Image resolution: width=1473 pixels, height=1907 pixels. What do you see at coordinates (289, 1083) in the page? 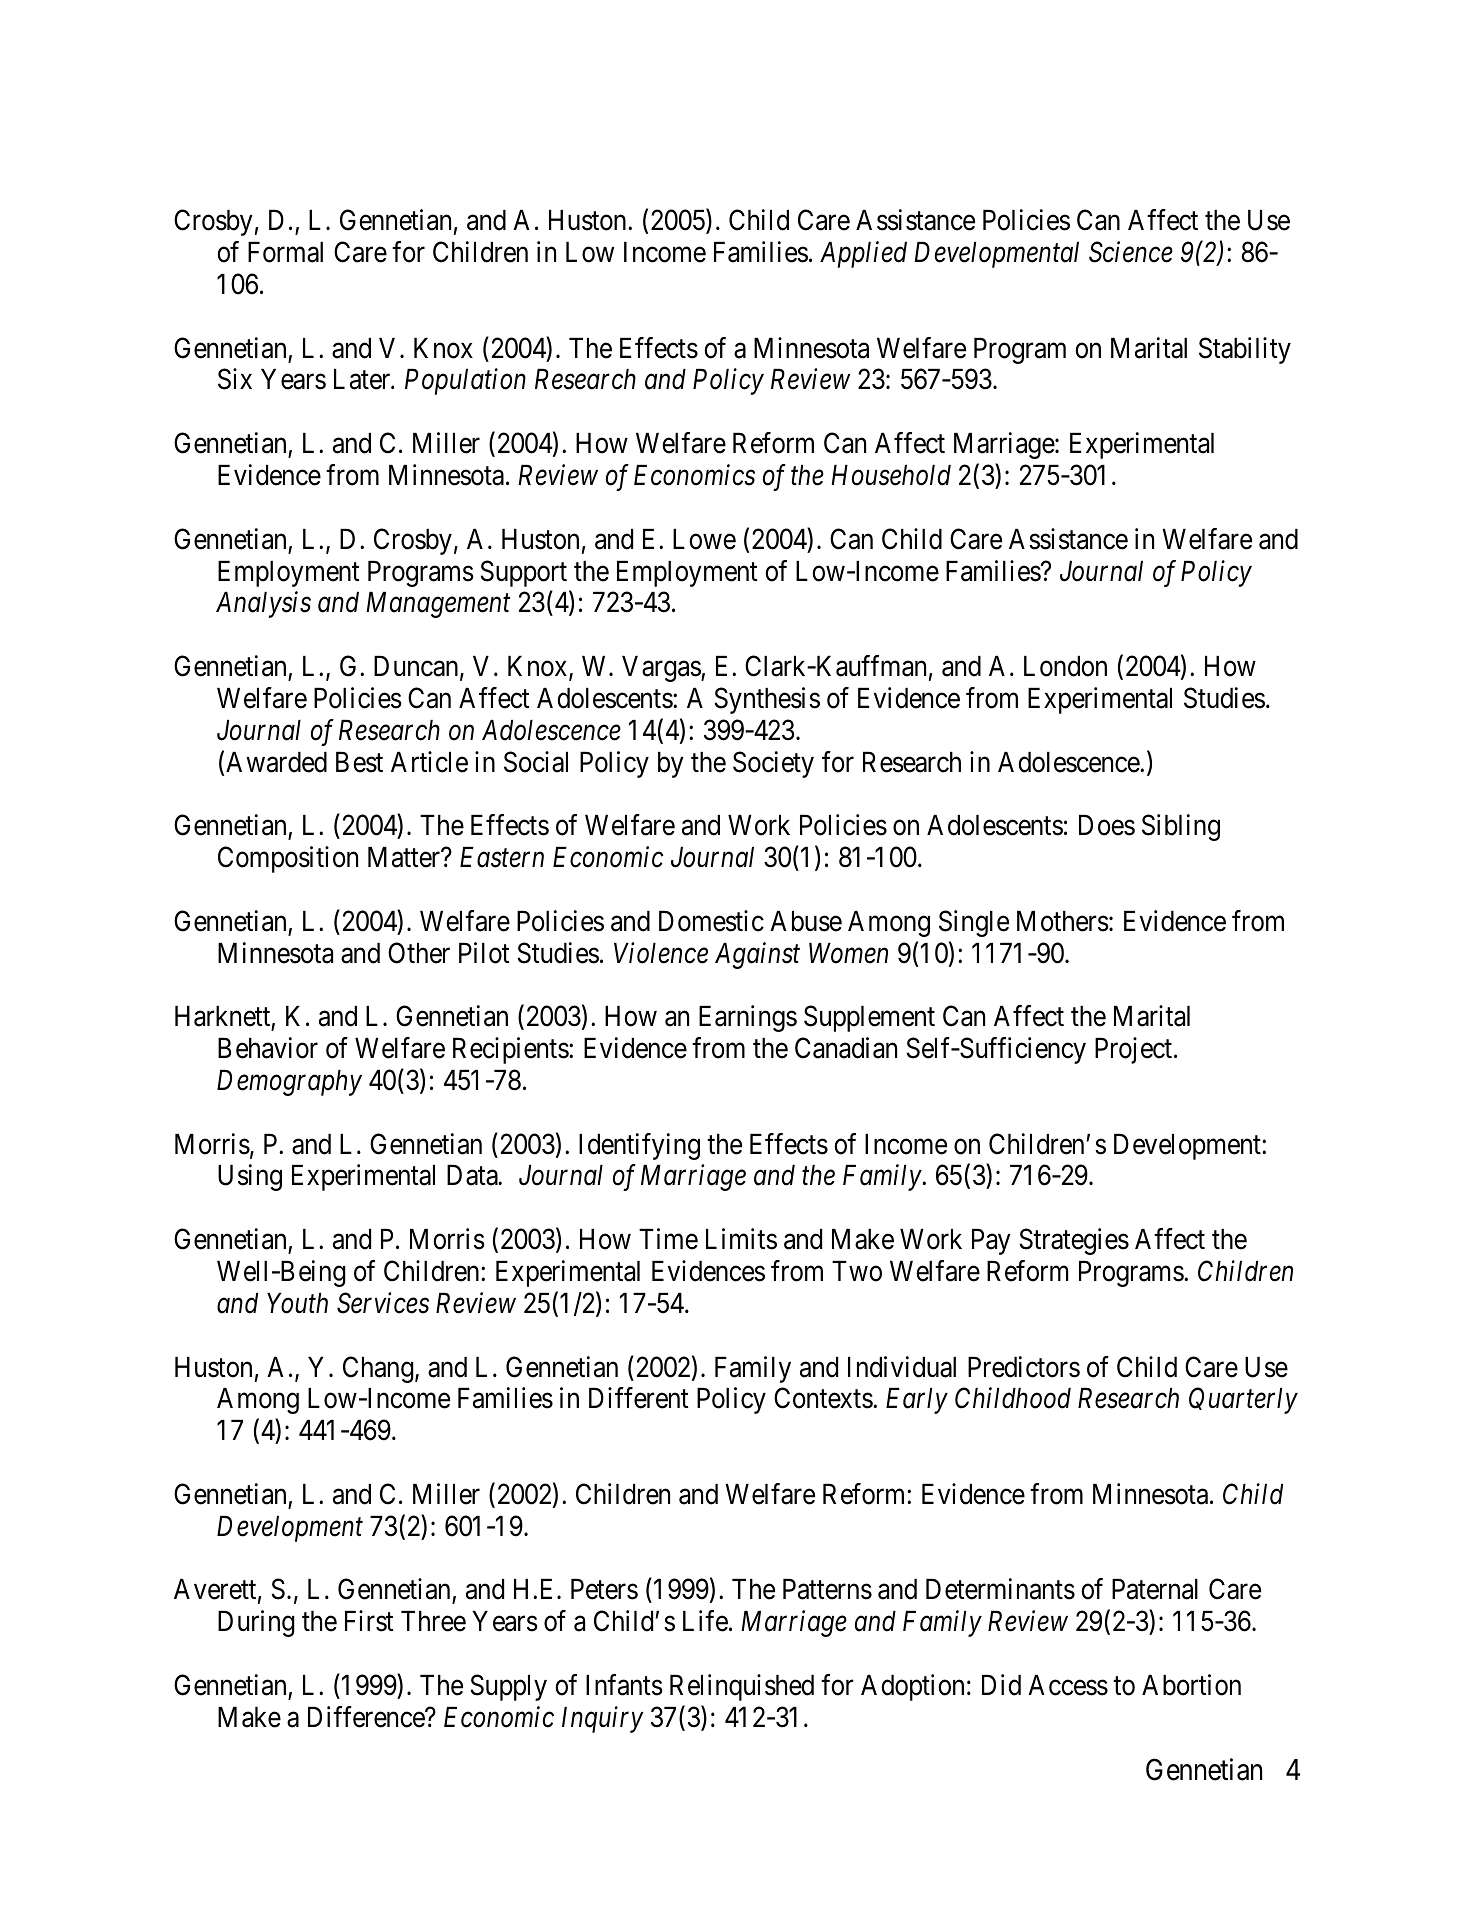
I see `Demography` at bounding box center [289, 1083].
